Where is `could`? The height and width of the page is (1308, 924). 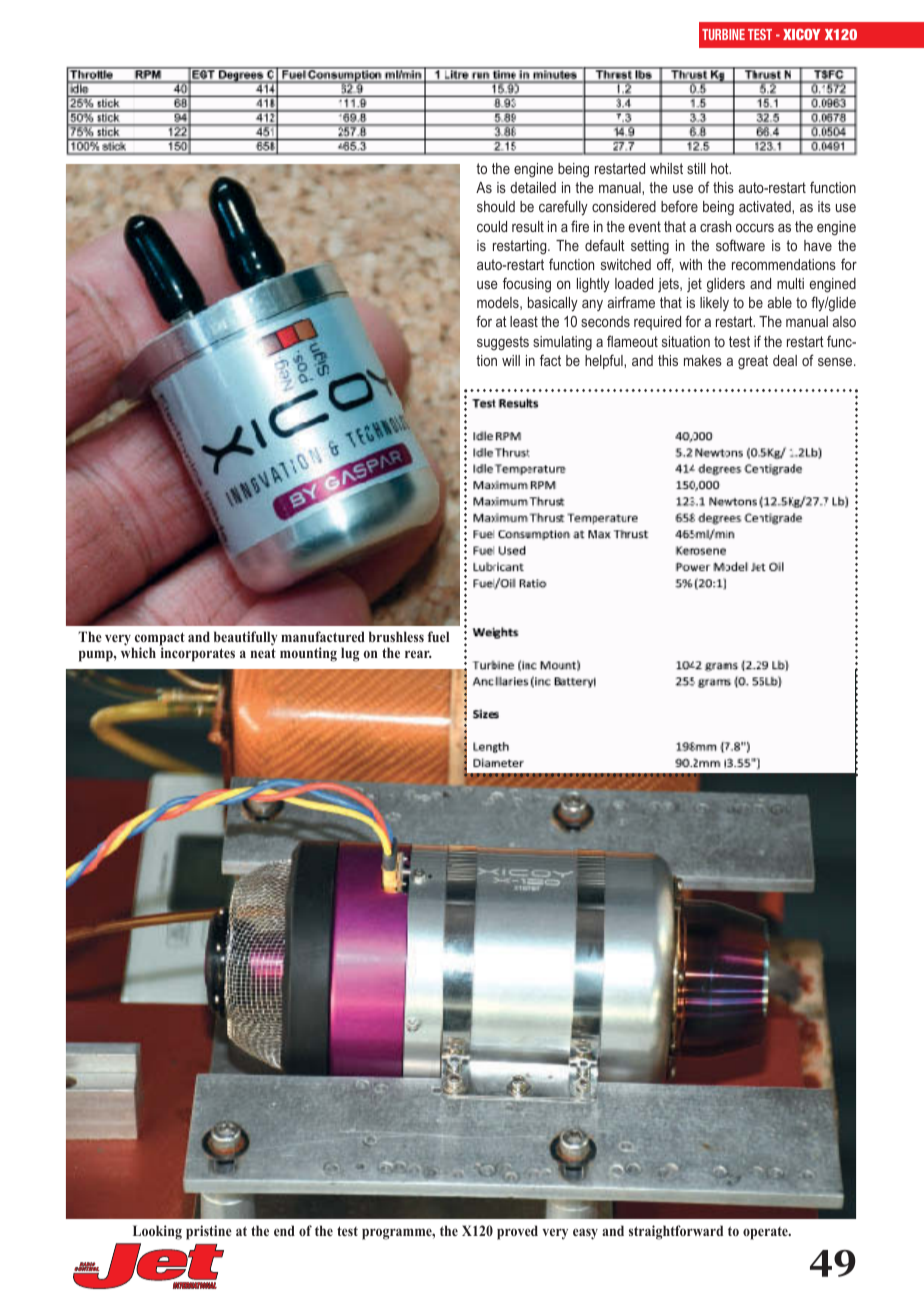 could is located at coordinates (492, 226).
